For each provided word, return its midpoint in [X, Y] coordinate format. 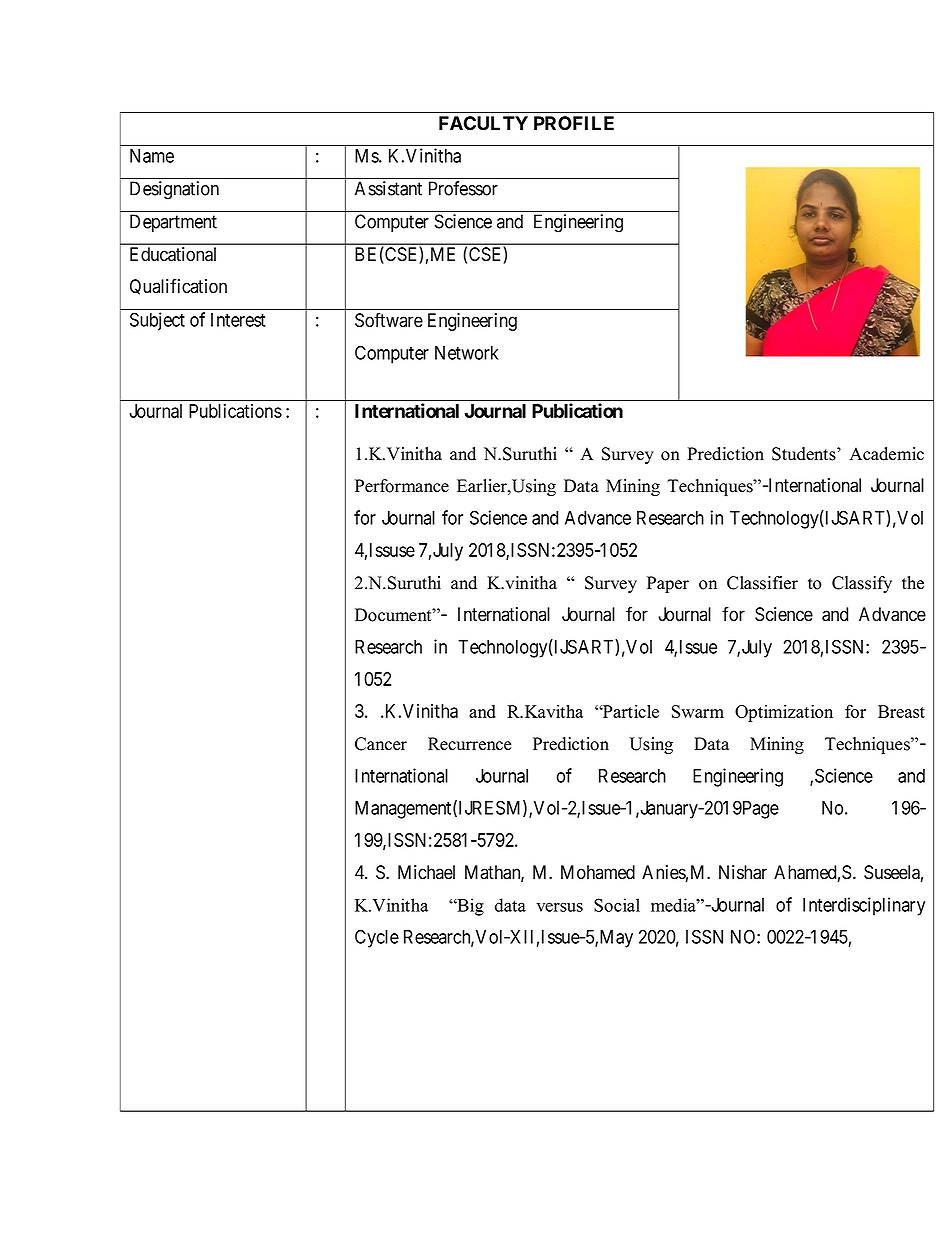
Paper [668, 584]
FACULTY [483, 123]
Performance [402, 486]
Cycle [377, 938]
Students [805, 454]
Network [467, 353]
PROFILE [574, 123]
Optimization [784, 713]
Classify [862, 584]
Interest [238, 320]
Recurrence [470, 744]
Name [152, 156]
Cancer [381, 744]
